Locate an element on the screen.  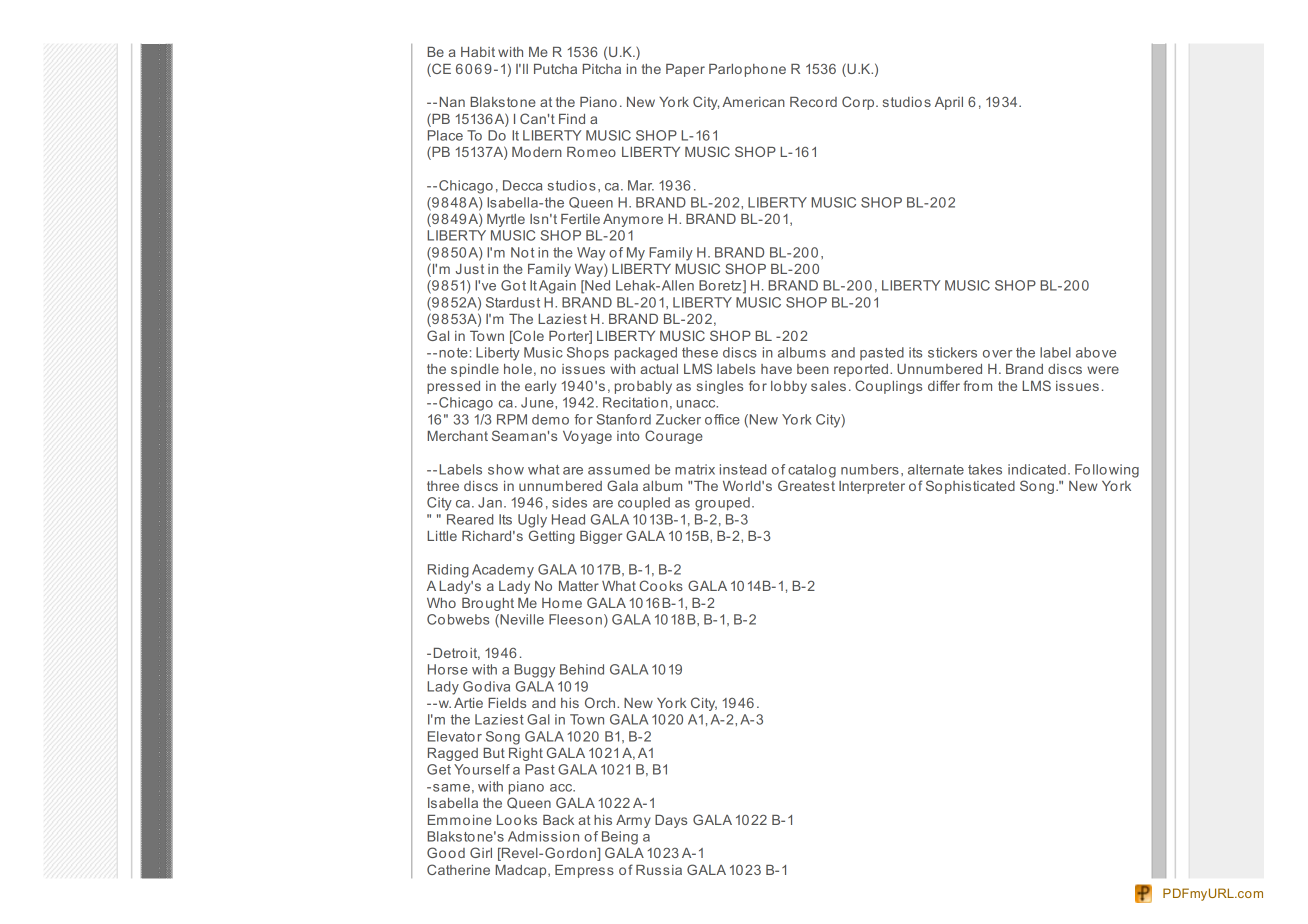
Greatest is located at coordinates (806, 485).
